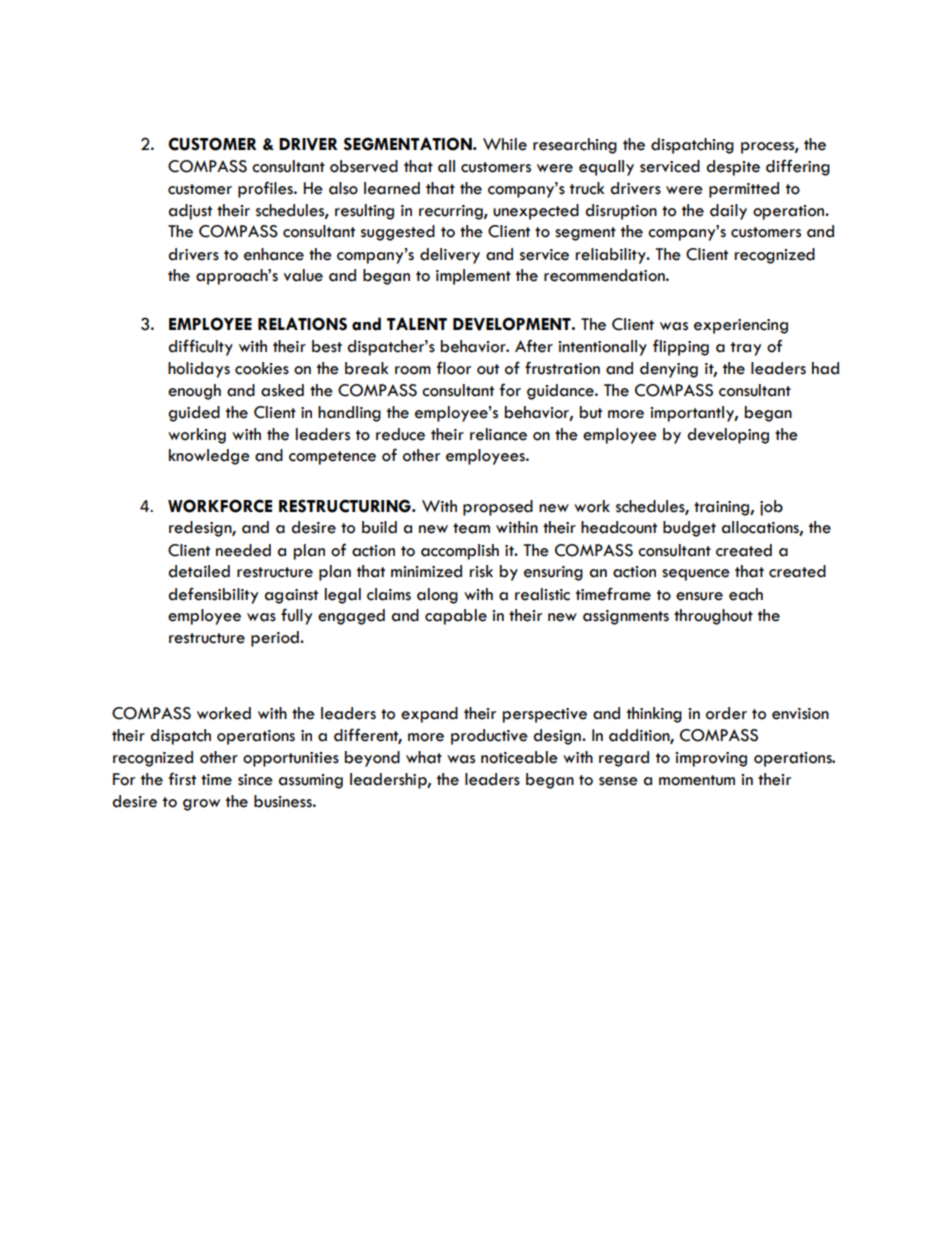 This screenshot has height=1233, width=952. I want to click on proposed, so click(498, 508).
